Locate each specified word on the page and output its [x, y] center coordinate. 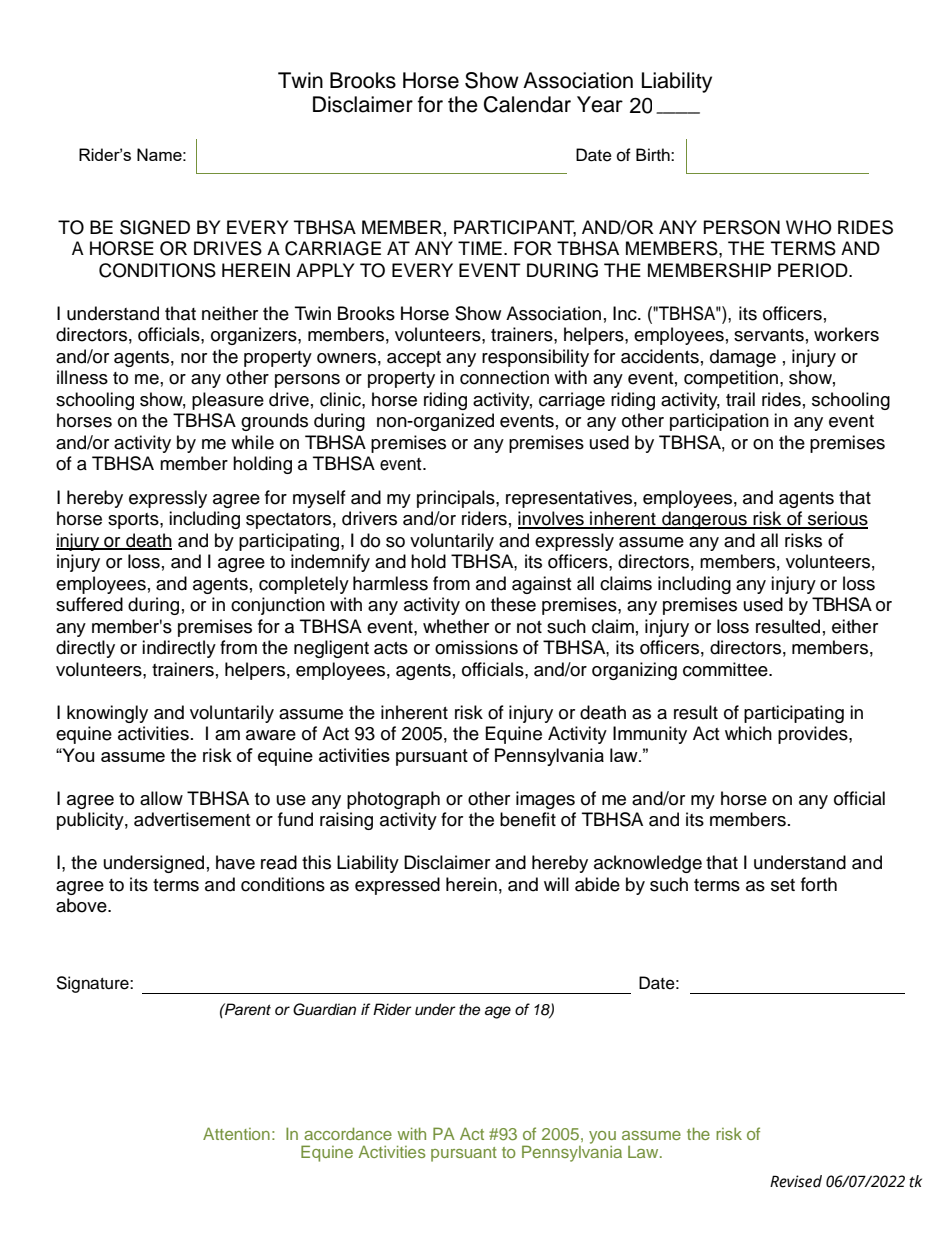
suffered [89, 604]
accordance [348, 1133]
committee [726, 669]
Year [600, 104]
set [783, 885]
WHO [809, 227]
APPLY [325, 270]
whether [456, 626]
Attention [236, 1133]
